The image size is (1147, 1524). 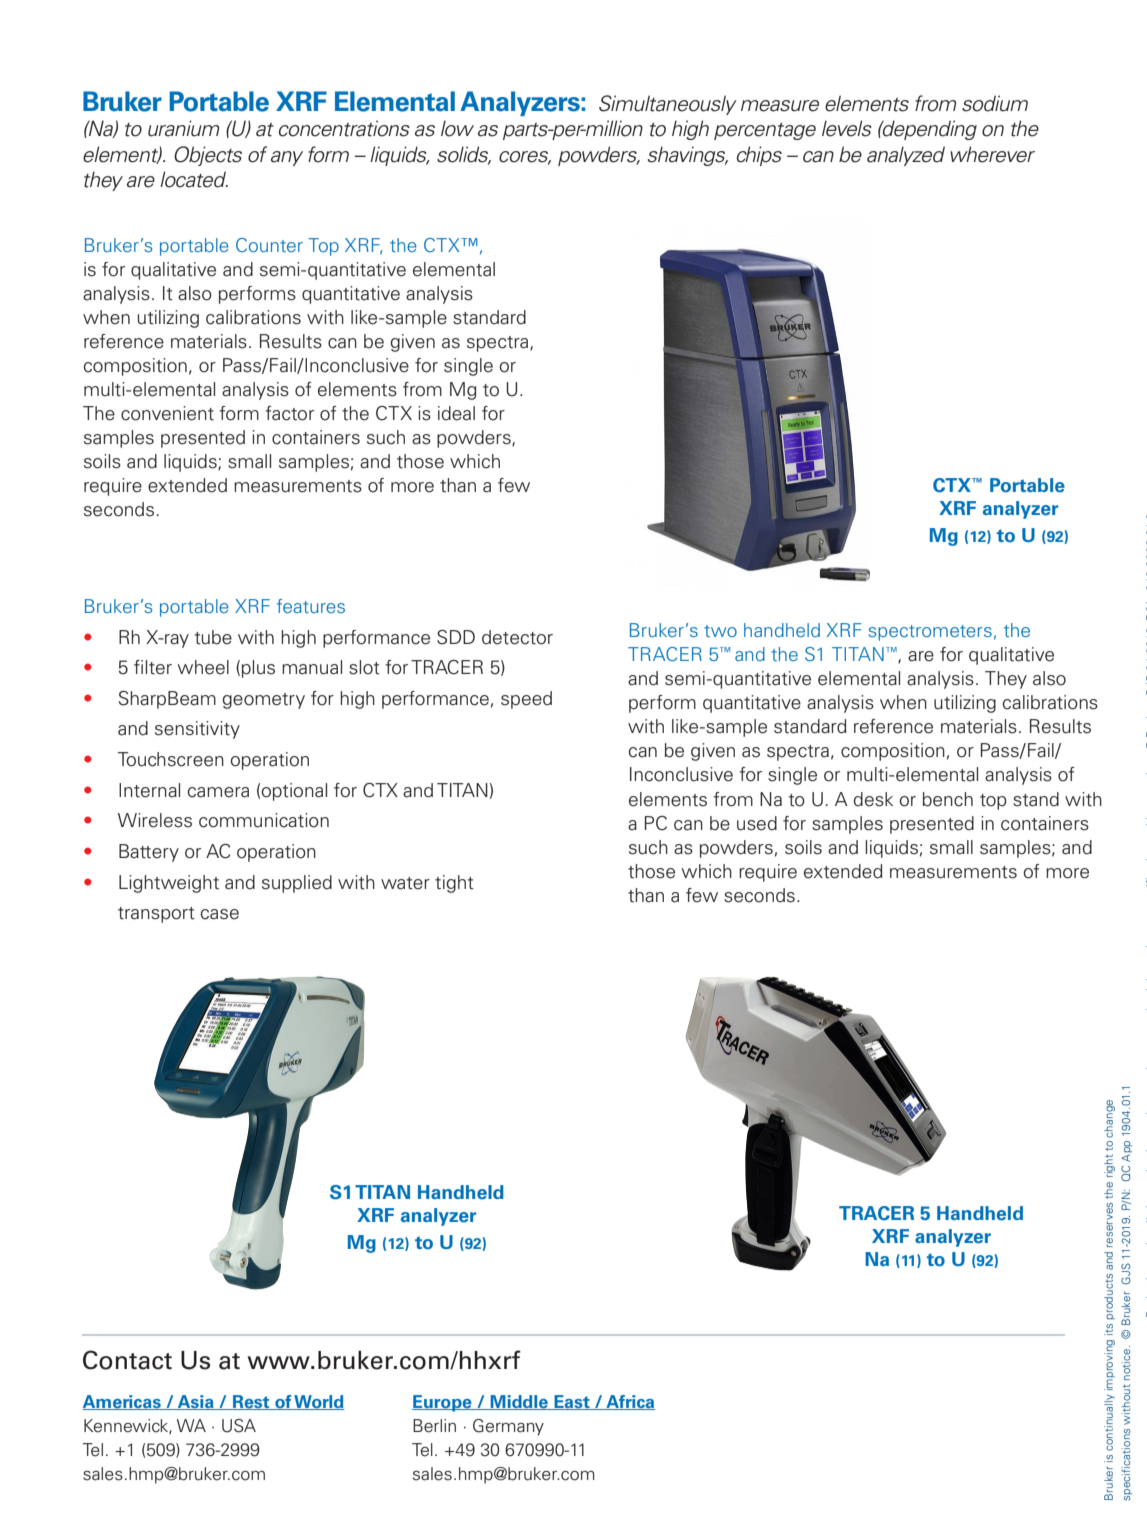 What do you see at coordinates (197, 730) in the screenshot?
I see `sensitivity` at bounding box center [197, 730].
